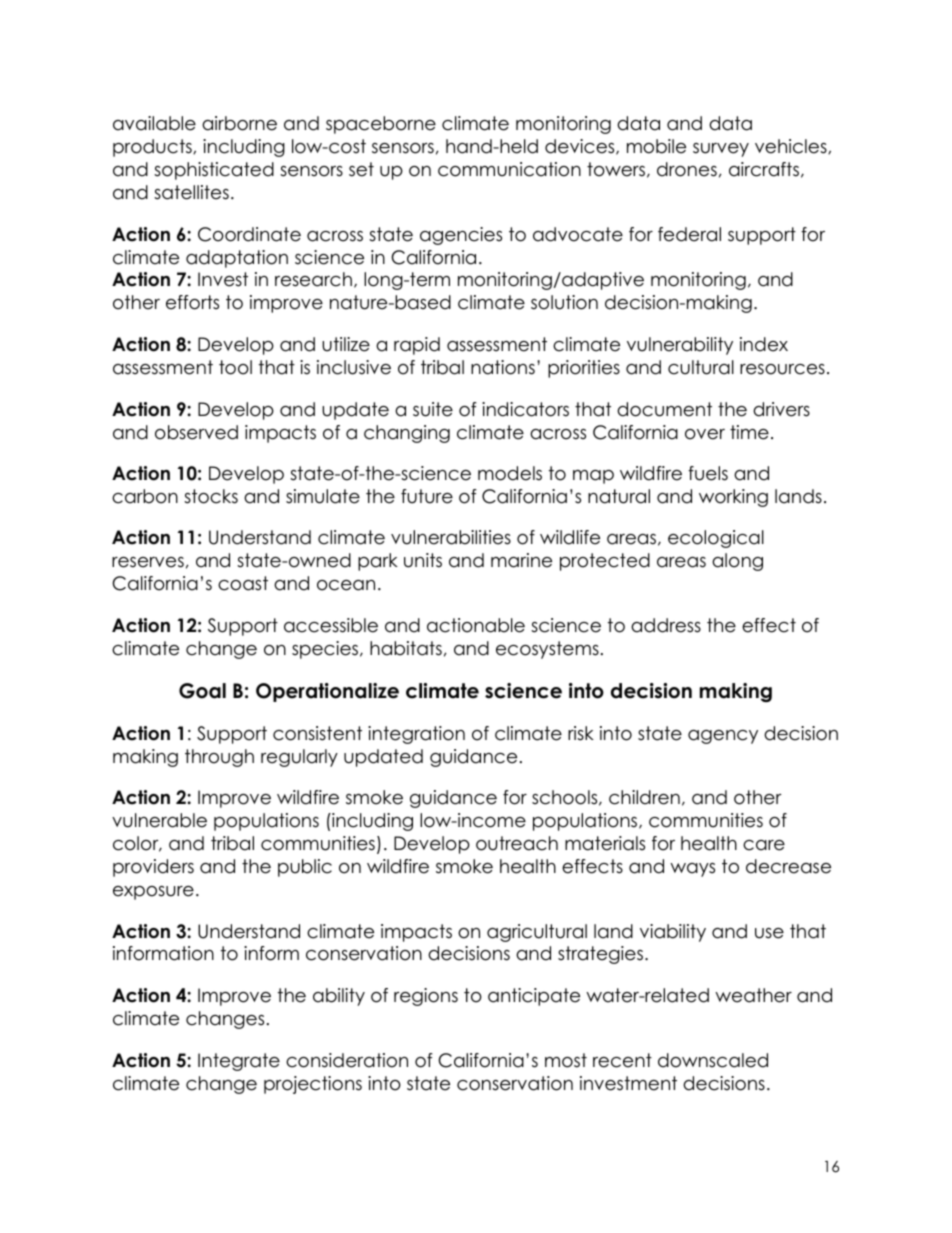 This page has height=1233, width=952. Describe the element at coordinates (214, 171) in the page. I see `sophisticated` at that location.
